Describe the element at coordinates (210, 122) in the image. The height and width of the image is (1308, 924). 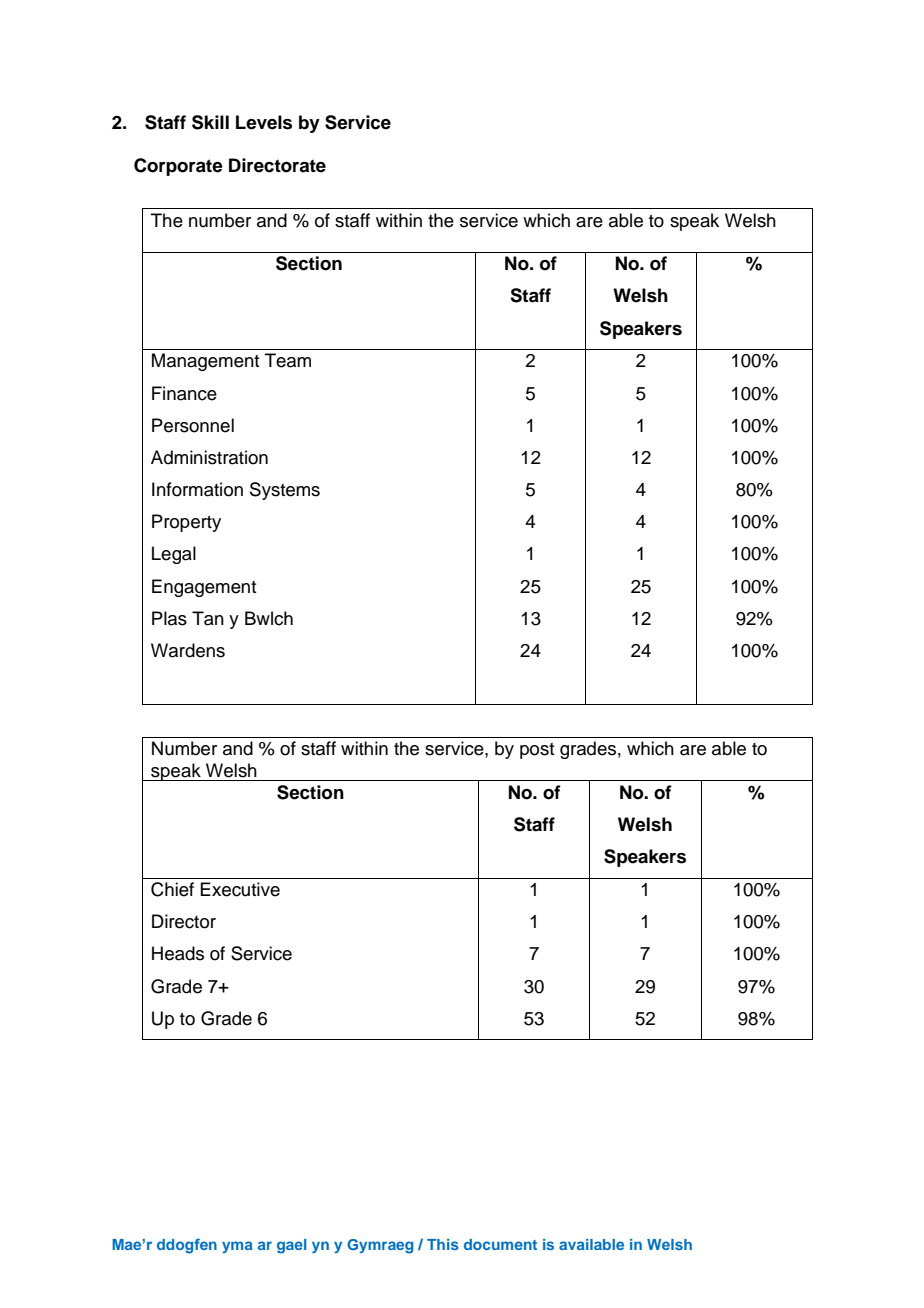
I see `Skill` at that location.
